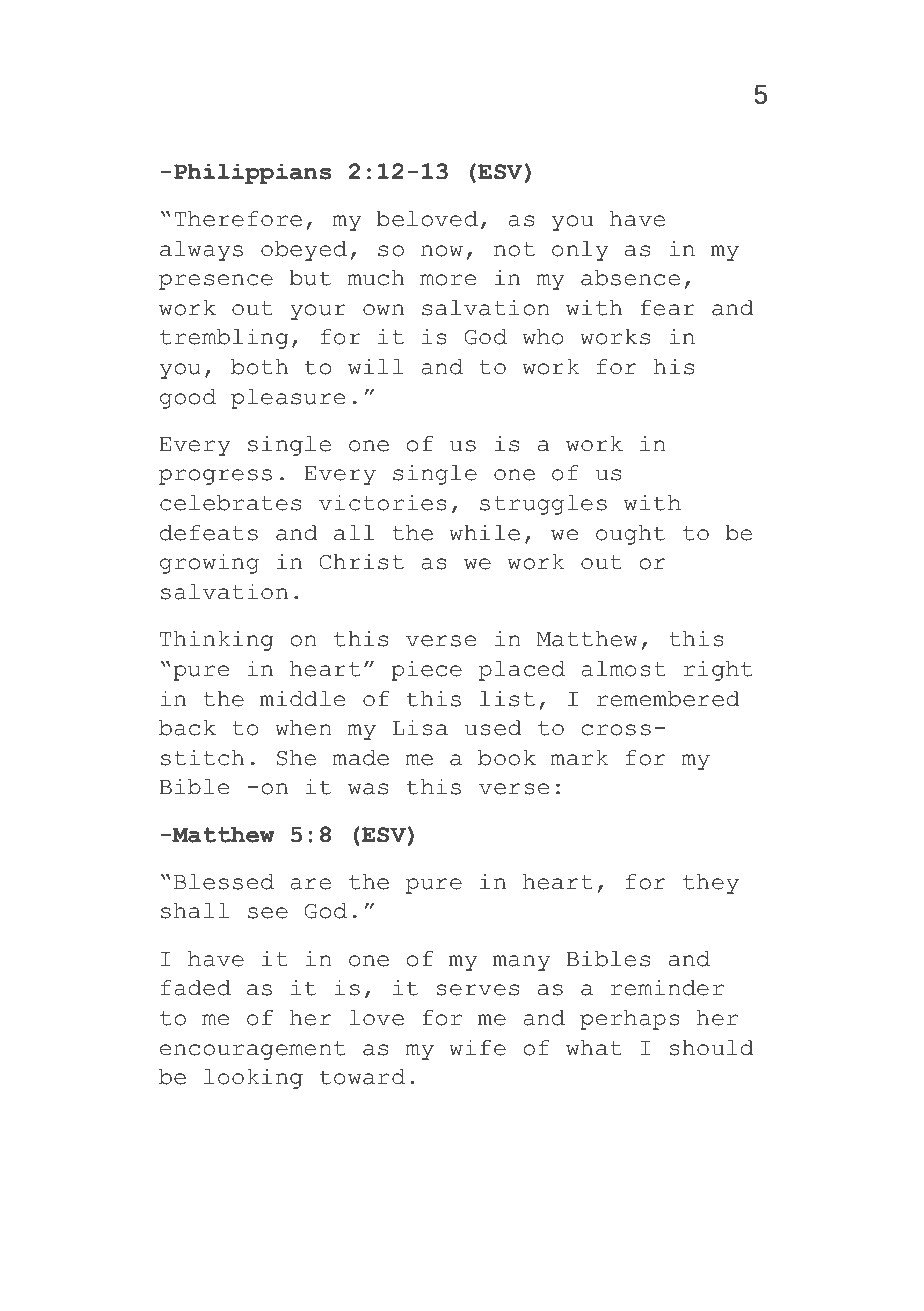 This screenshot has height=1311, width=924. What do you see at coordinates (252, 1050) in the screenshot?
I see `encouragement` at bounding box center [252, 1050].
